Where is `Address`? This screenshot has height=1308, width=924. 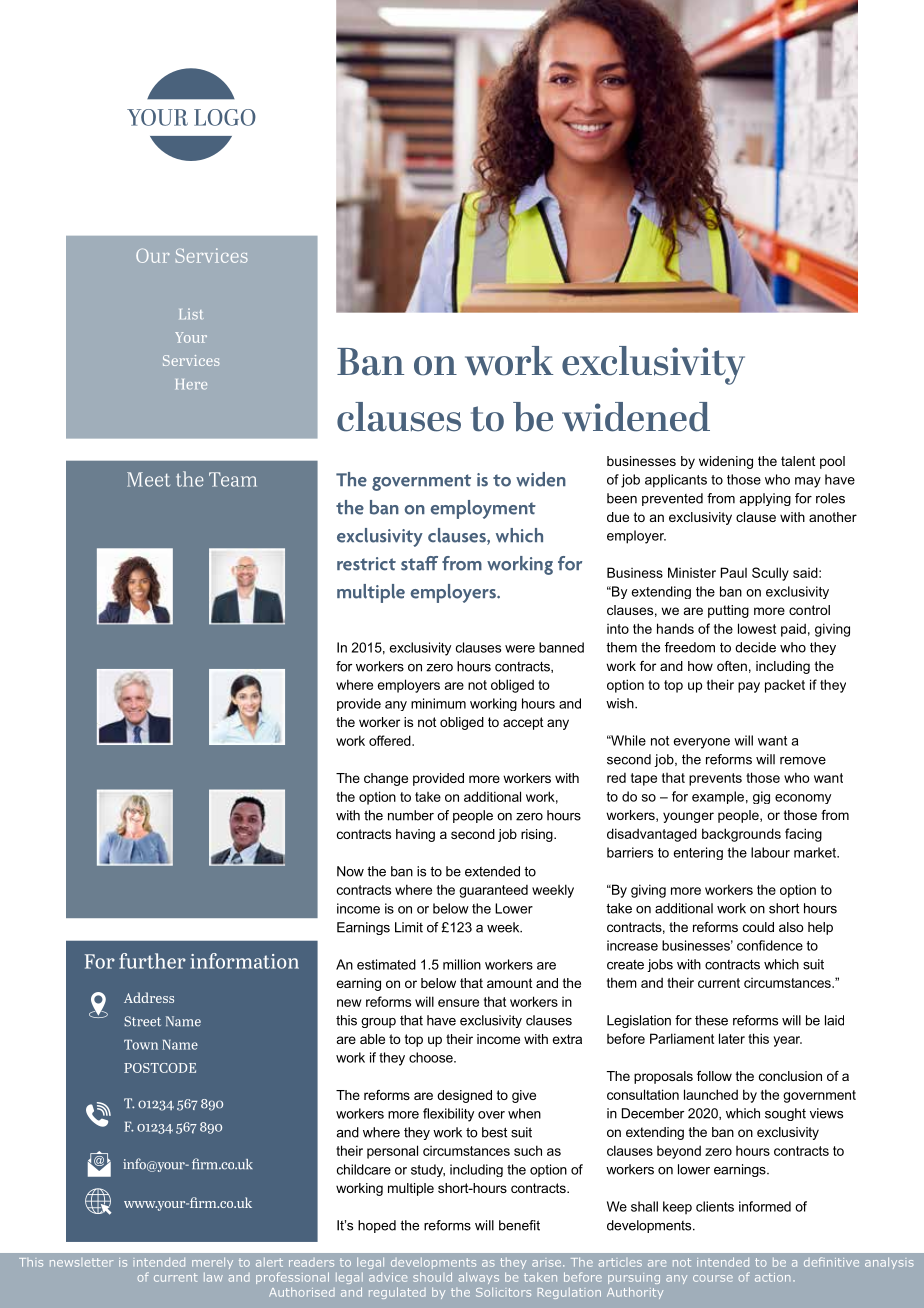
Address is located at coordinates (149, 997).
